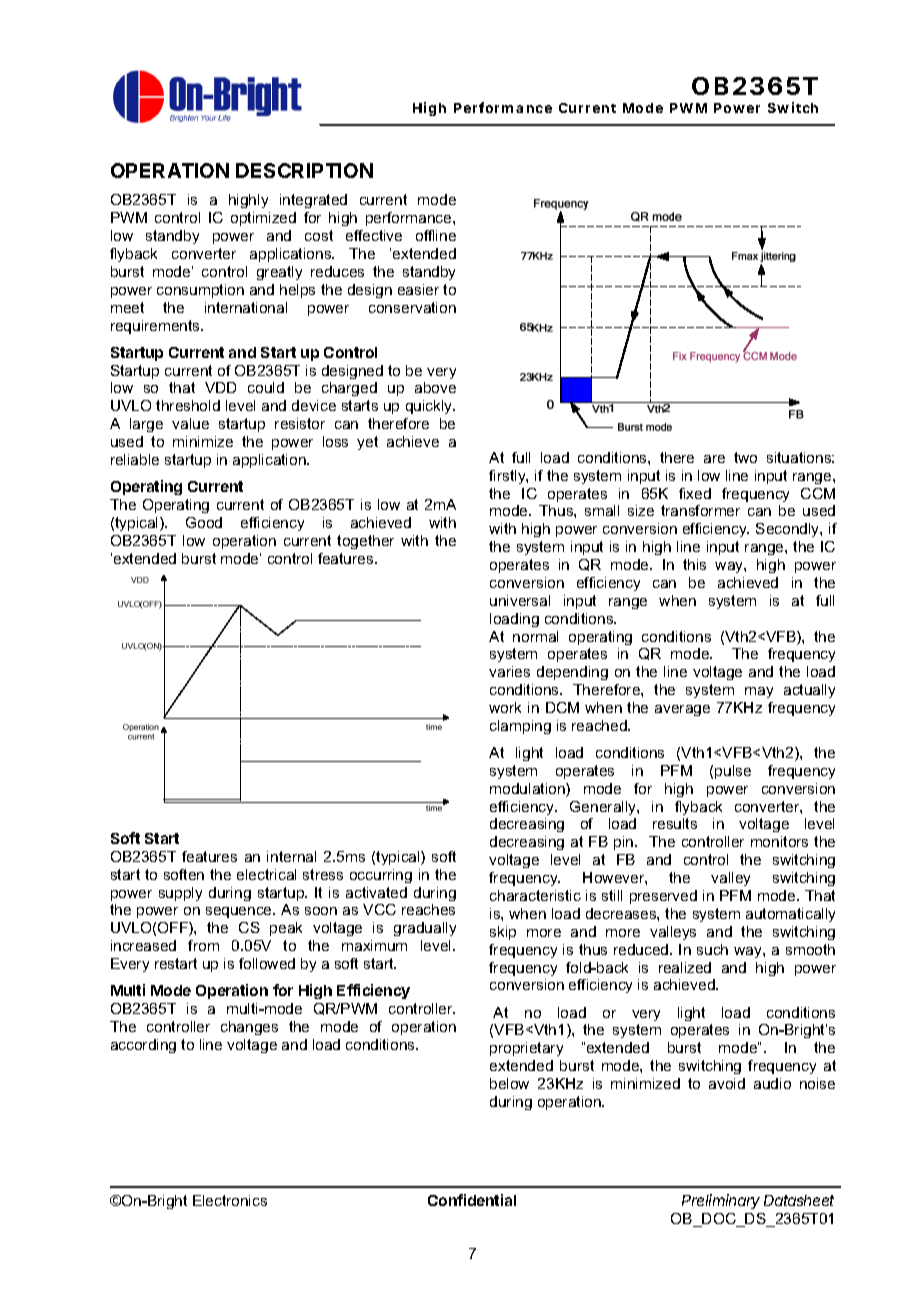  I want to click on optimized, so click(263, 219).
